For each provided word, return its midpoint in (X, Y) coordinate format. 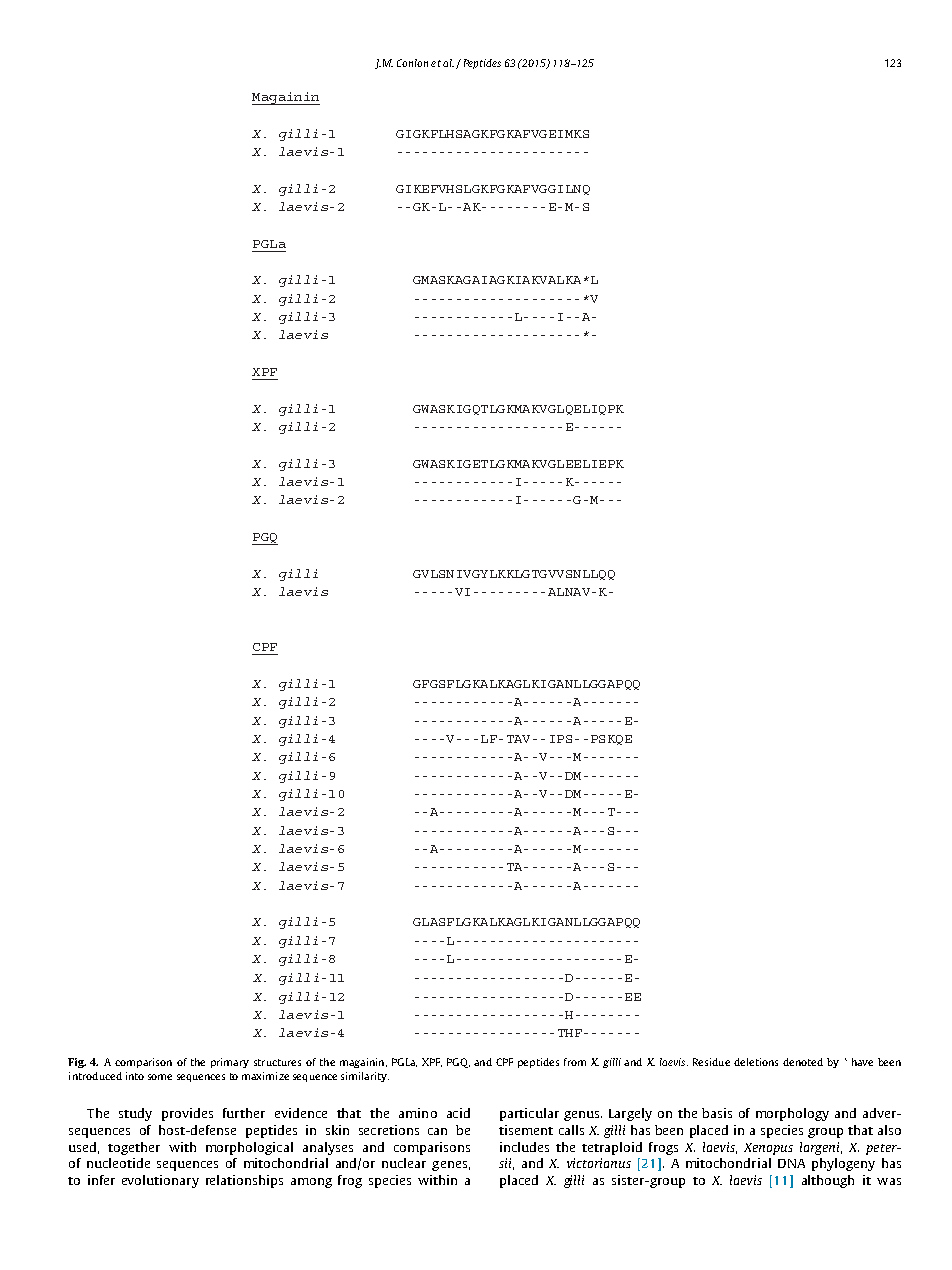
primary (230, 1063)
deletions (756, 1062)
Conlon (412, 63)
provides (187, 1114)
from (575, 1062)
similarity (365, 1077)
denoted (803, 1062)
